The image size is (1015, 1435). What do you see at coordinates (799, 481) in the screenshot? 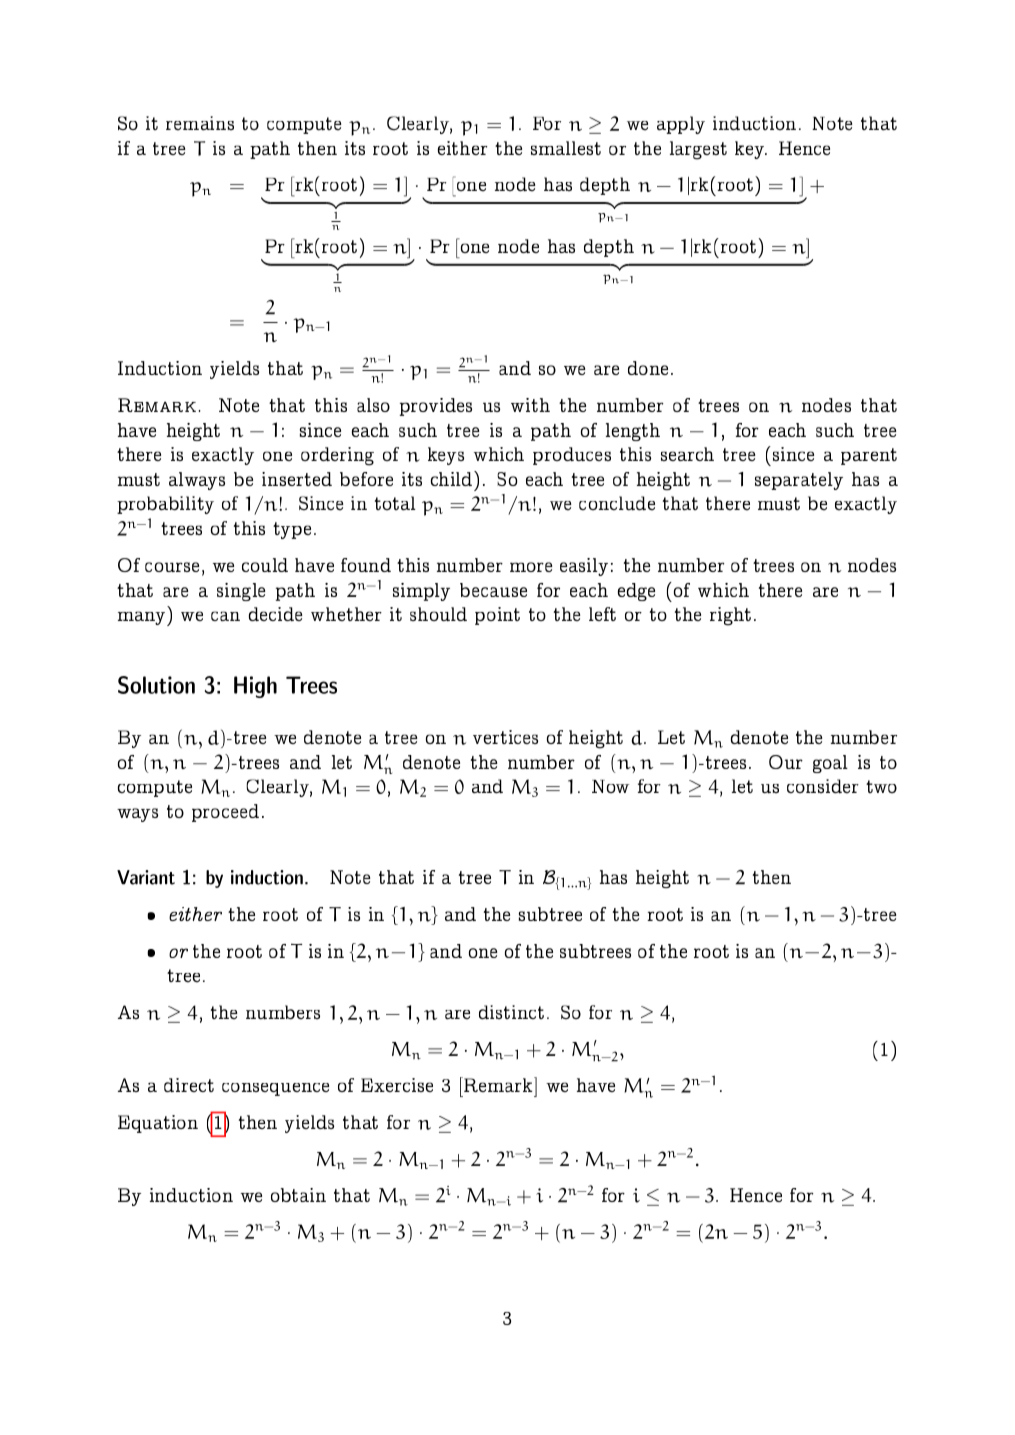
I see `separately` at bounding box center [799, 481].
